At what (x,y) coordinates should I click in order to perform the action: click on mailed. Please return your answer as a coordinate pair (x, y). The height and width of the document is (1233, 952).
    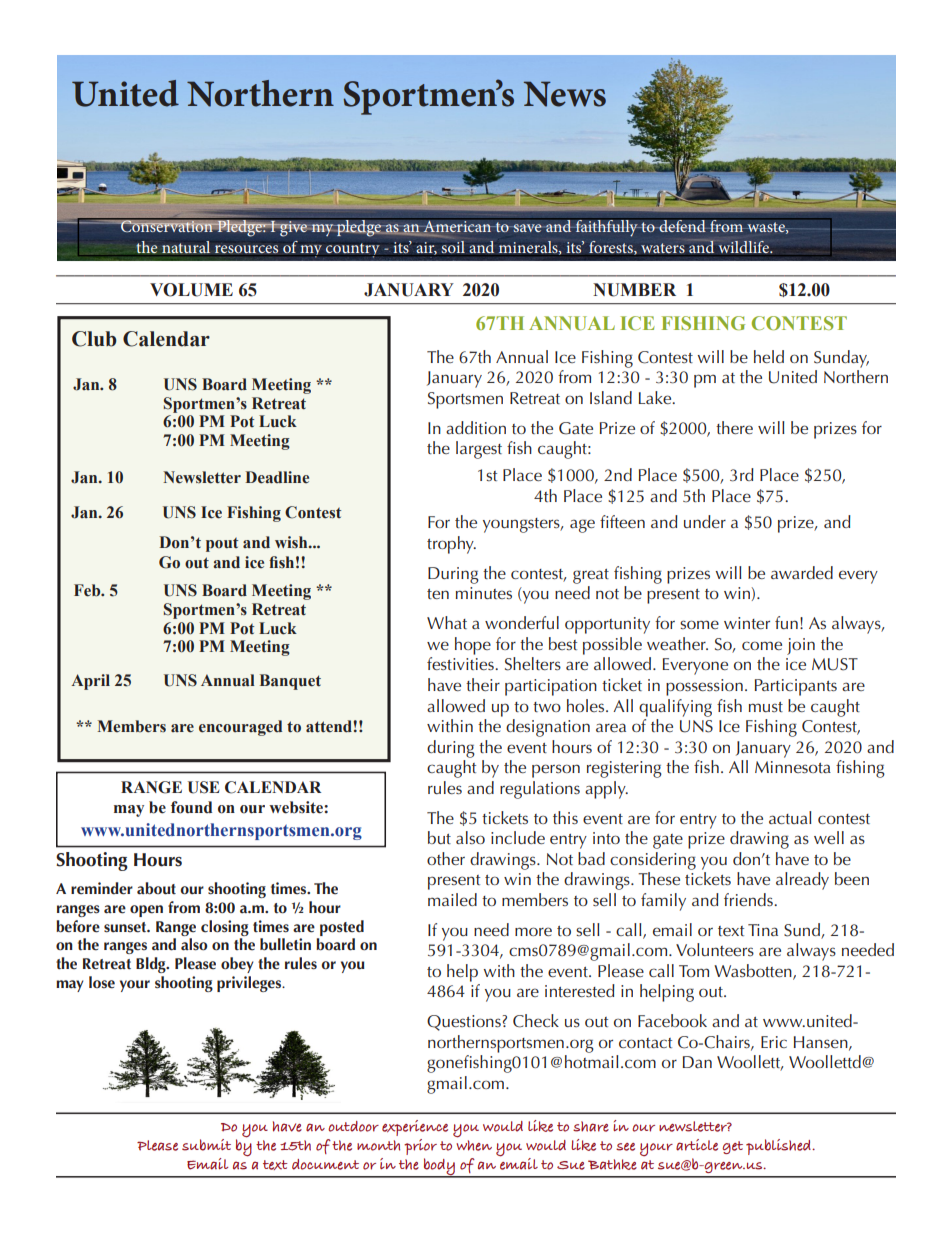
    Looking at the image, I should click on (452, 899).
